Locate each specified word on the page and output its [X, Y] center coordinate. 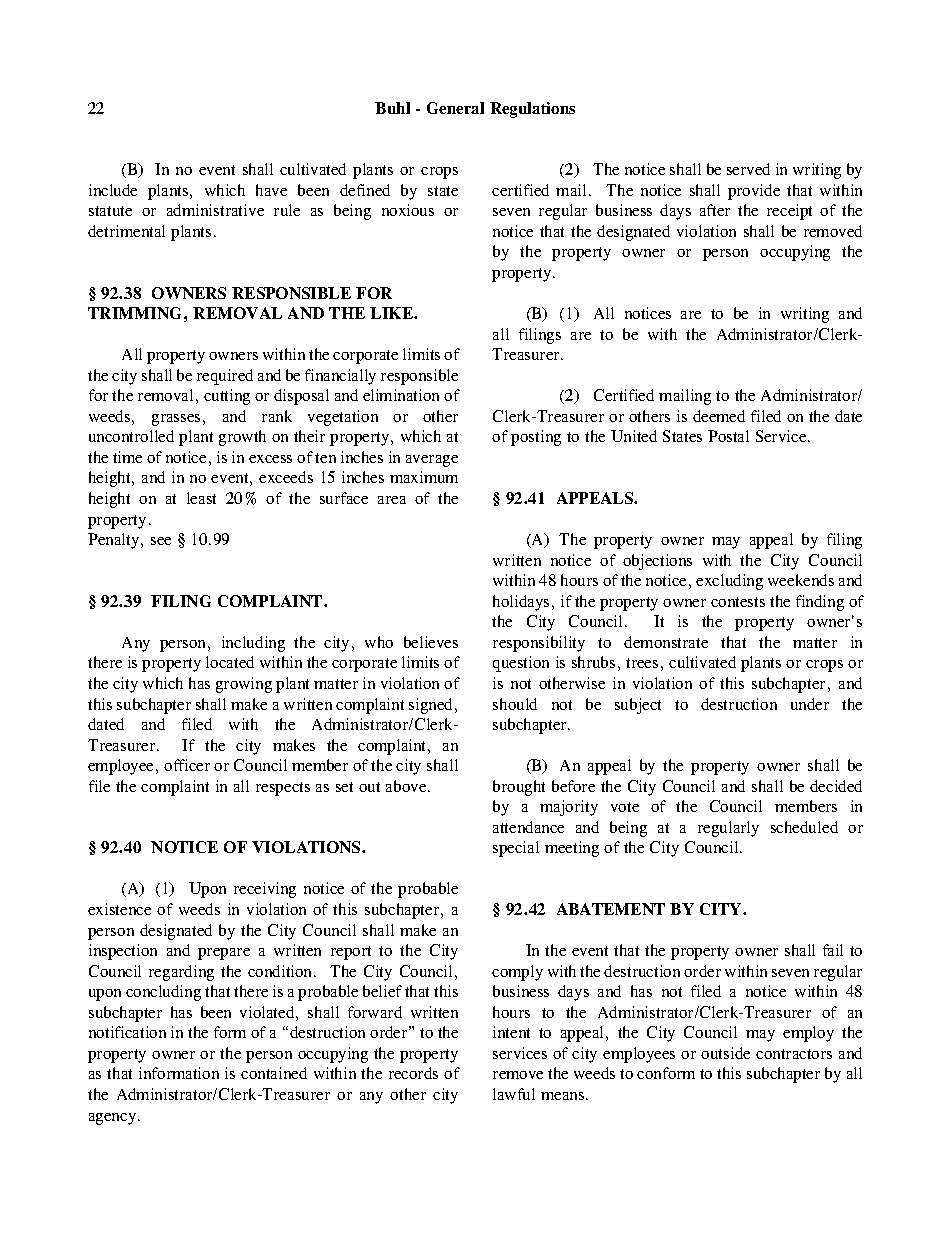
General [455, 108]
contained [274, 1073]
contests [738, 602]
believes [431, 642]
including [253, 644]
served [748, 169]
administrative [215, 210]
